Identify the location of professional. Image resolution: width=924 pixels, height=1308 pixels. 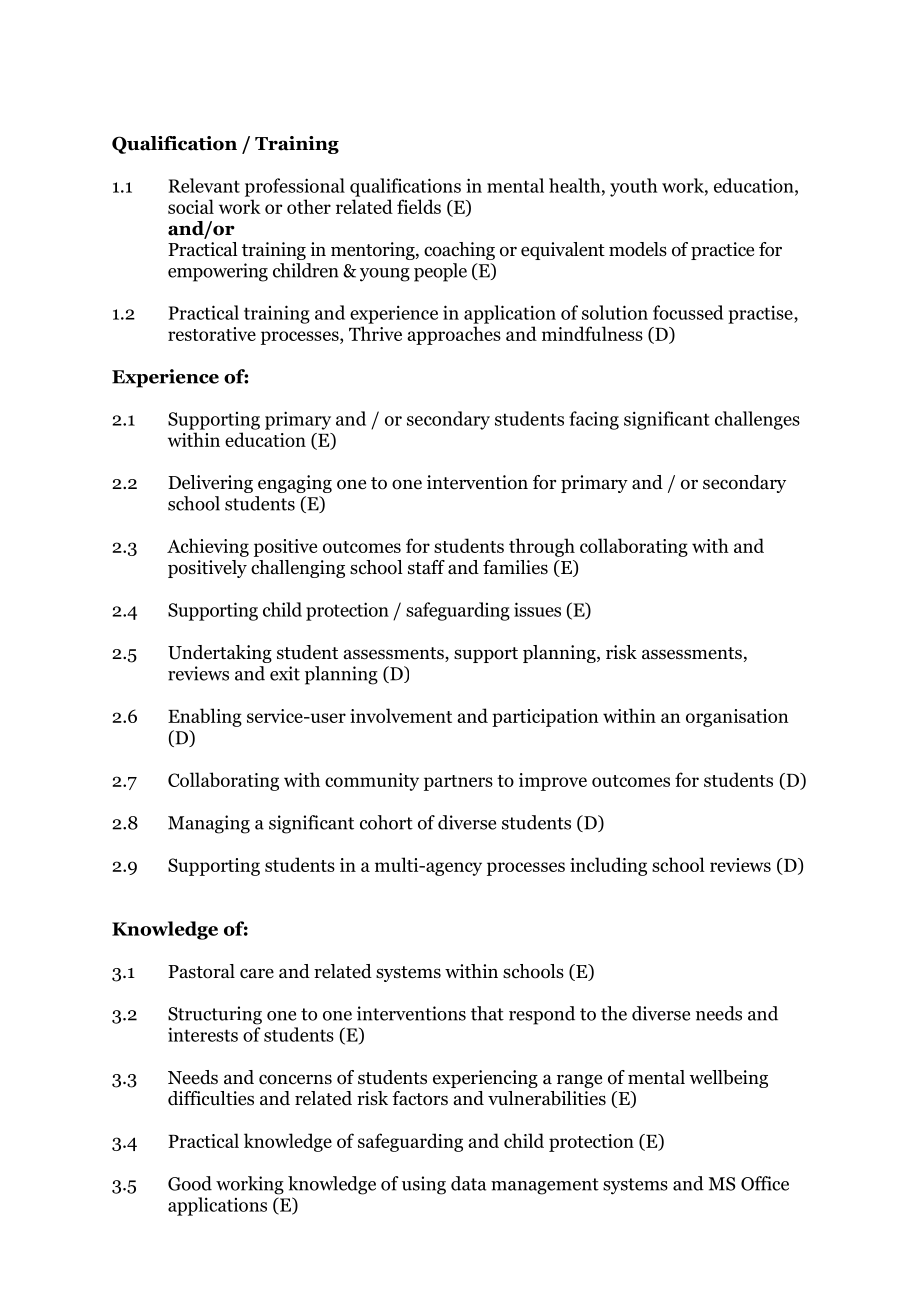
(295, 187).
